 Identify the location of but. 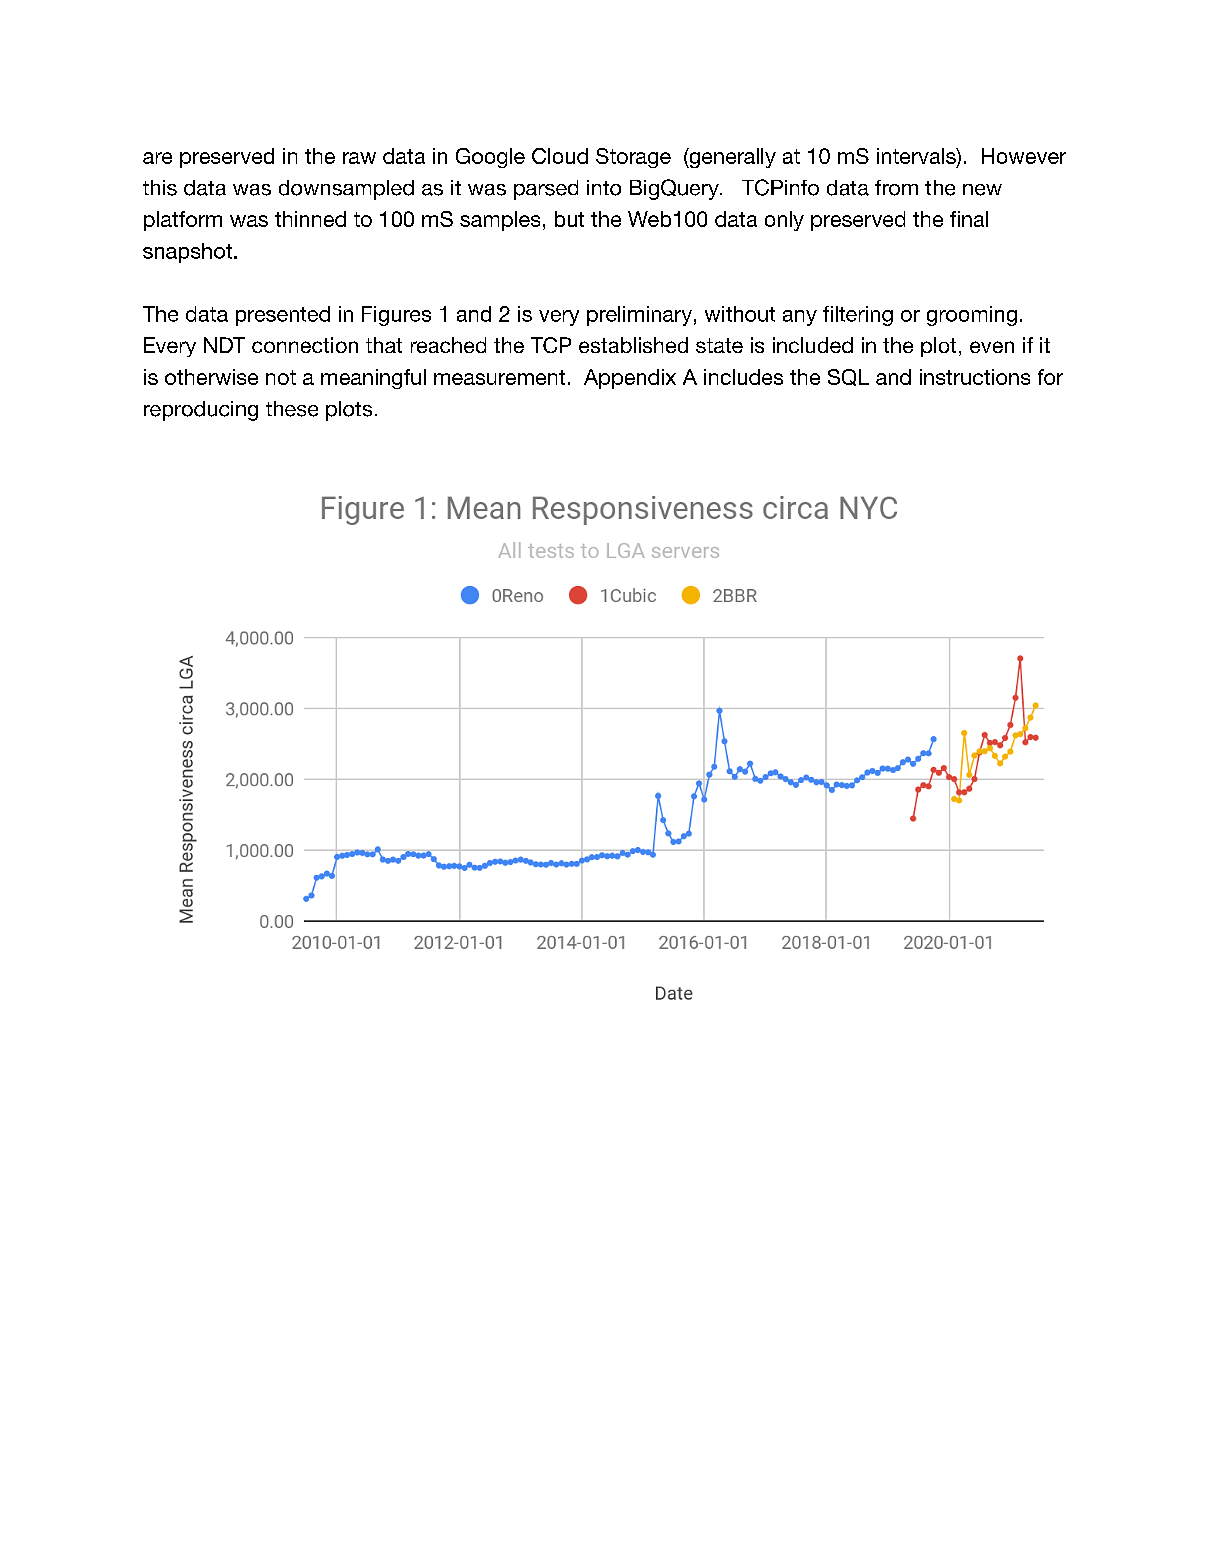
(569, 219).
